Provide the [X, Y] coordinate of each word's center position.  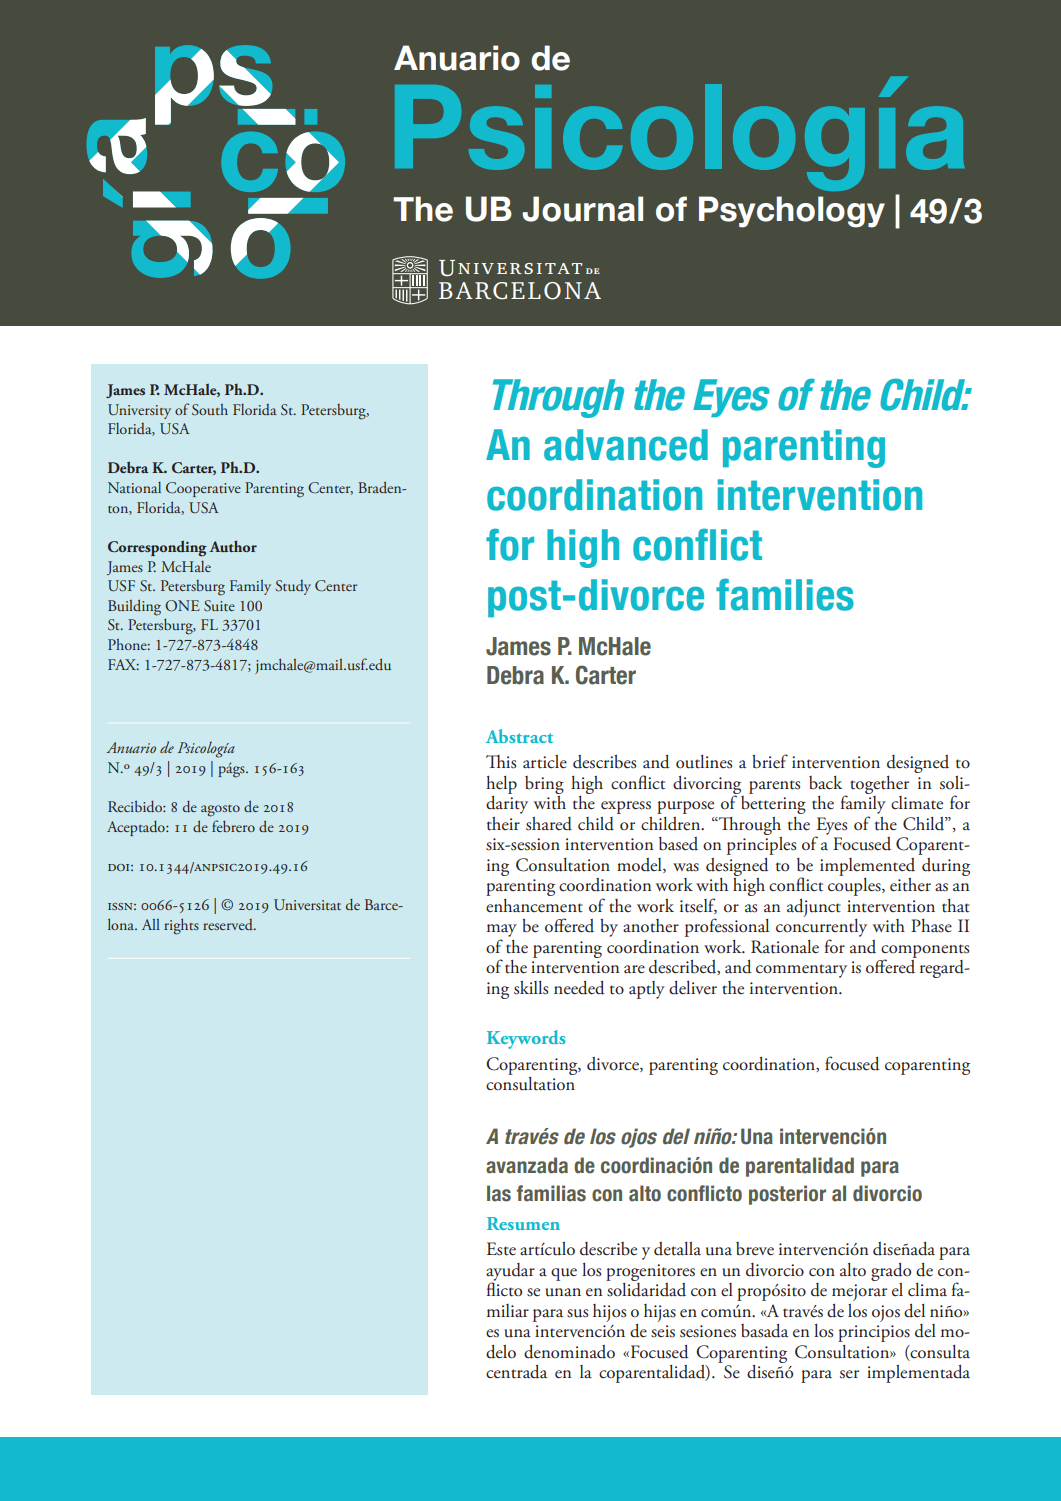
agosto [220, 811]
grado [891, 1272]
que [564, 1274]
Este [501, 1249]
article [545, 762]
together [879, 785]
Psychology [792, 212]
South [210, 410]
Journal [582, 209]
